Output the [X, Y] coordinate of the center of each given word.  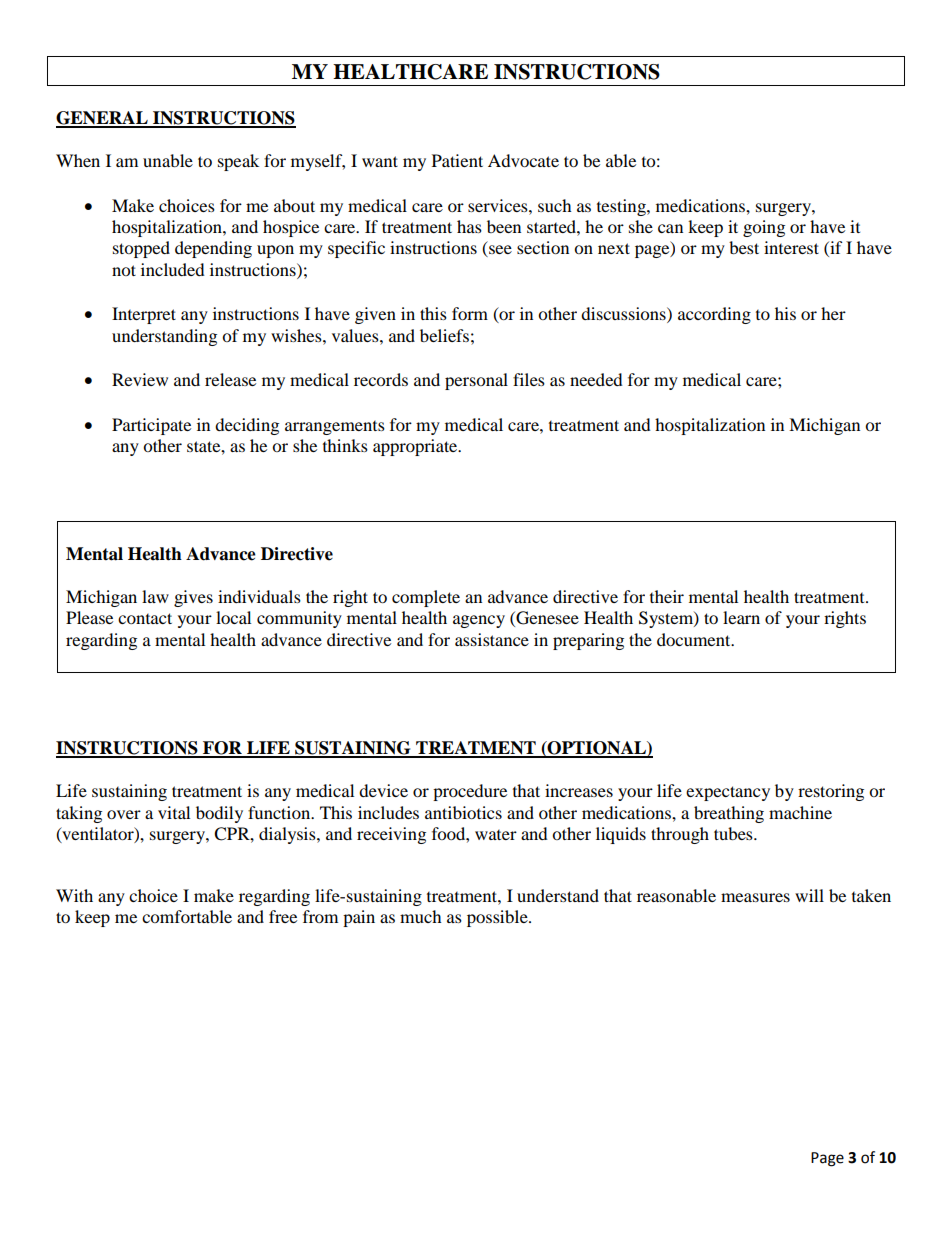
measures [755, 897]
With [74, 895]
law [155, 596]
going [764, 228]
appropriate [416, 447]
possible [498, 918]
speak [238, 162]
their [667, 596]
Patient [457, 160]
